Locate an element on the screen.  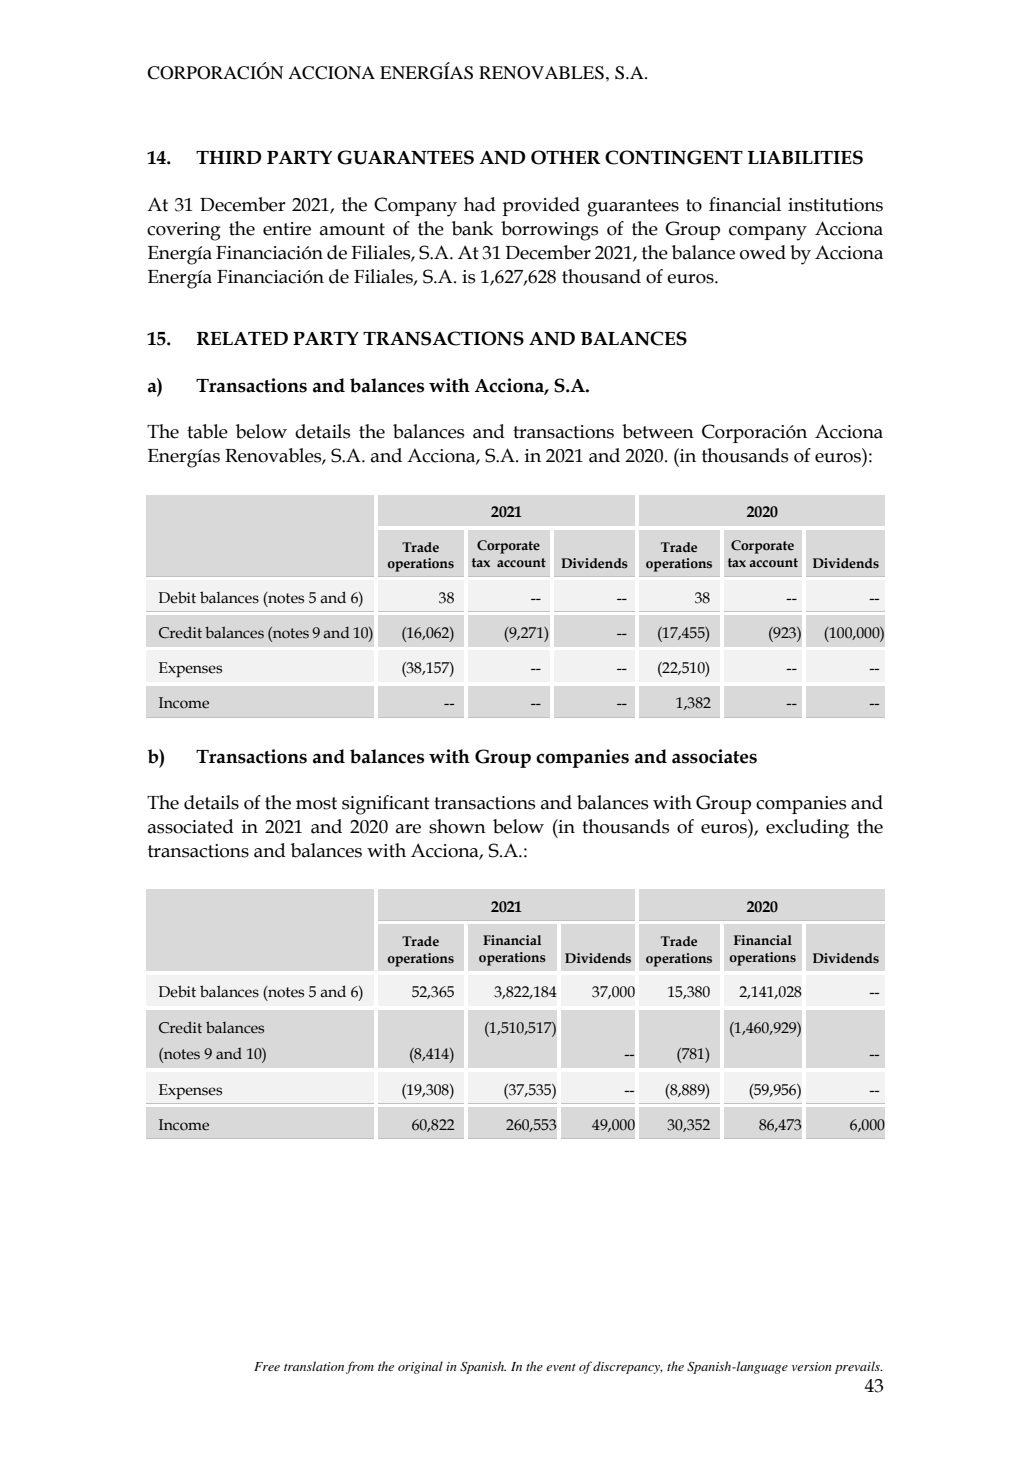
excluding is located at coordinates (807, 829).
